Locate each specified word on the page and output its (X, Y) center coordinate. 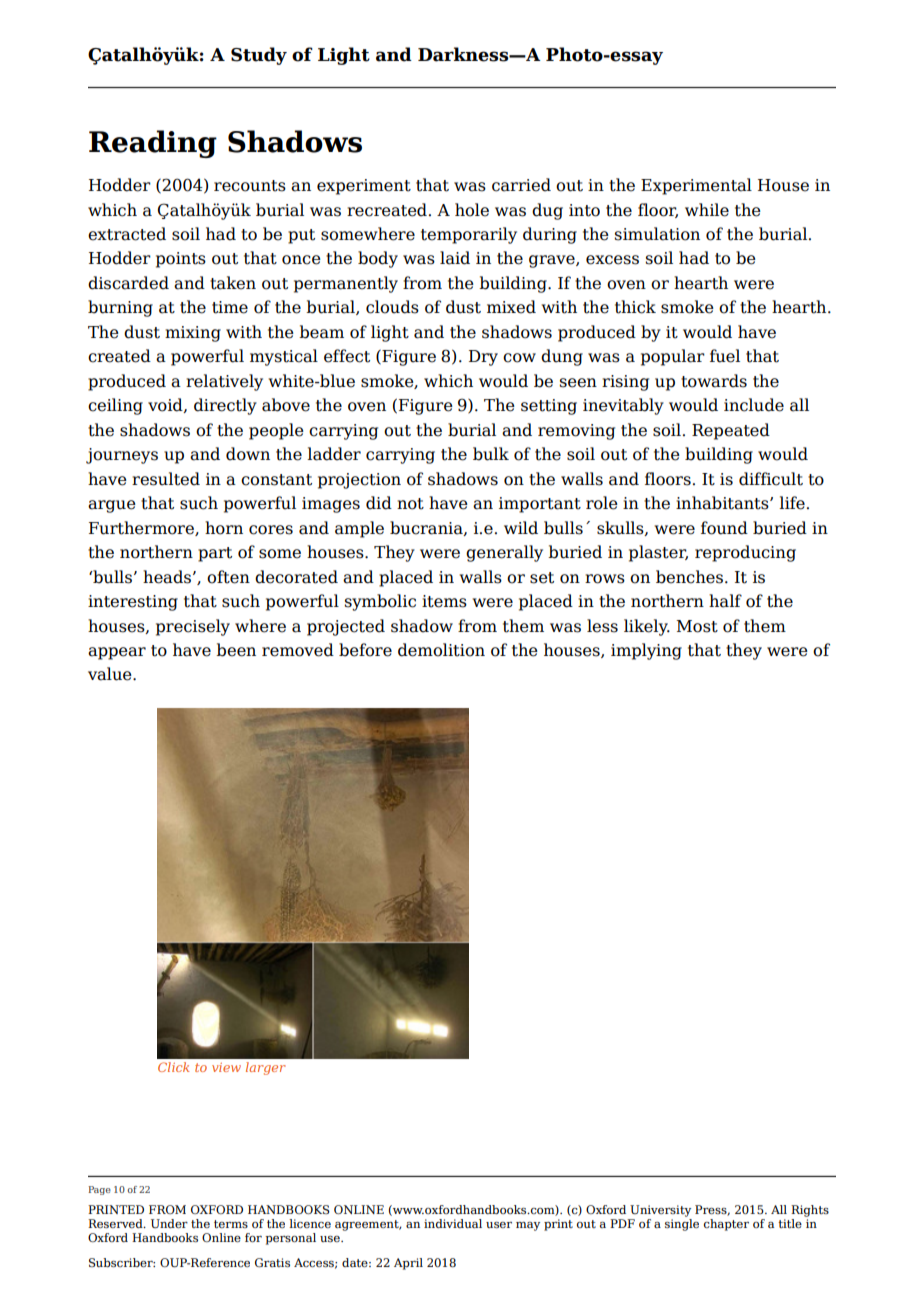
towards (714, 381)
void (166, 405)
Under (169, 1223)
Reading (153, 144)
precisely (193, 627)
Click (173, 1067)
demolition (441, 650)
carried (521, 185)
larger (266, 1068)
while (707, 210)
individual (453, 1223)
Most (697, 626)
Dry (483, 358)
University (660, 1211)
